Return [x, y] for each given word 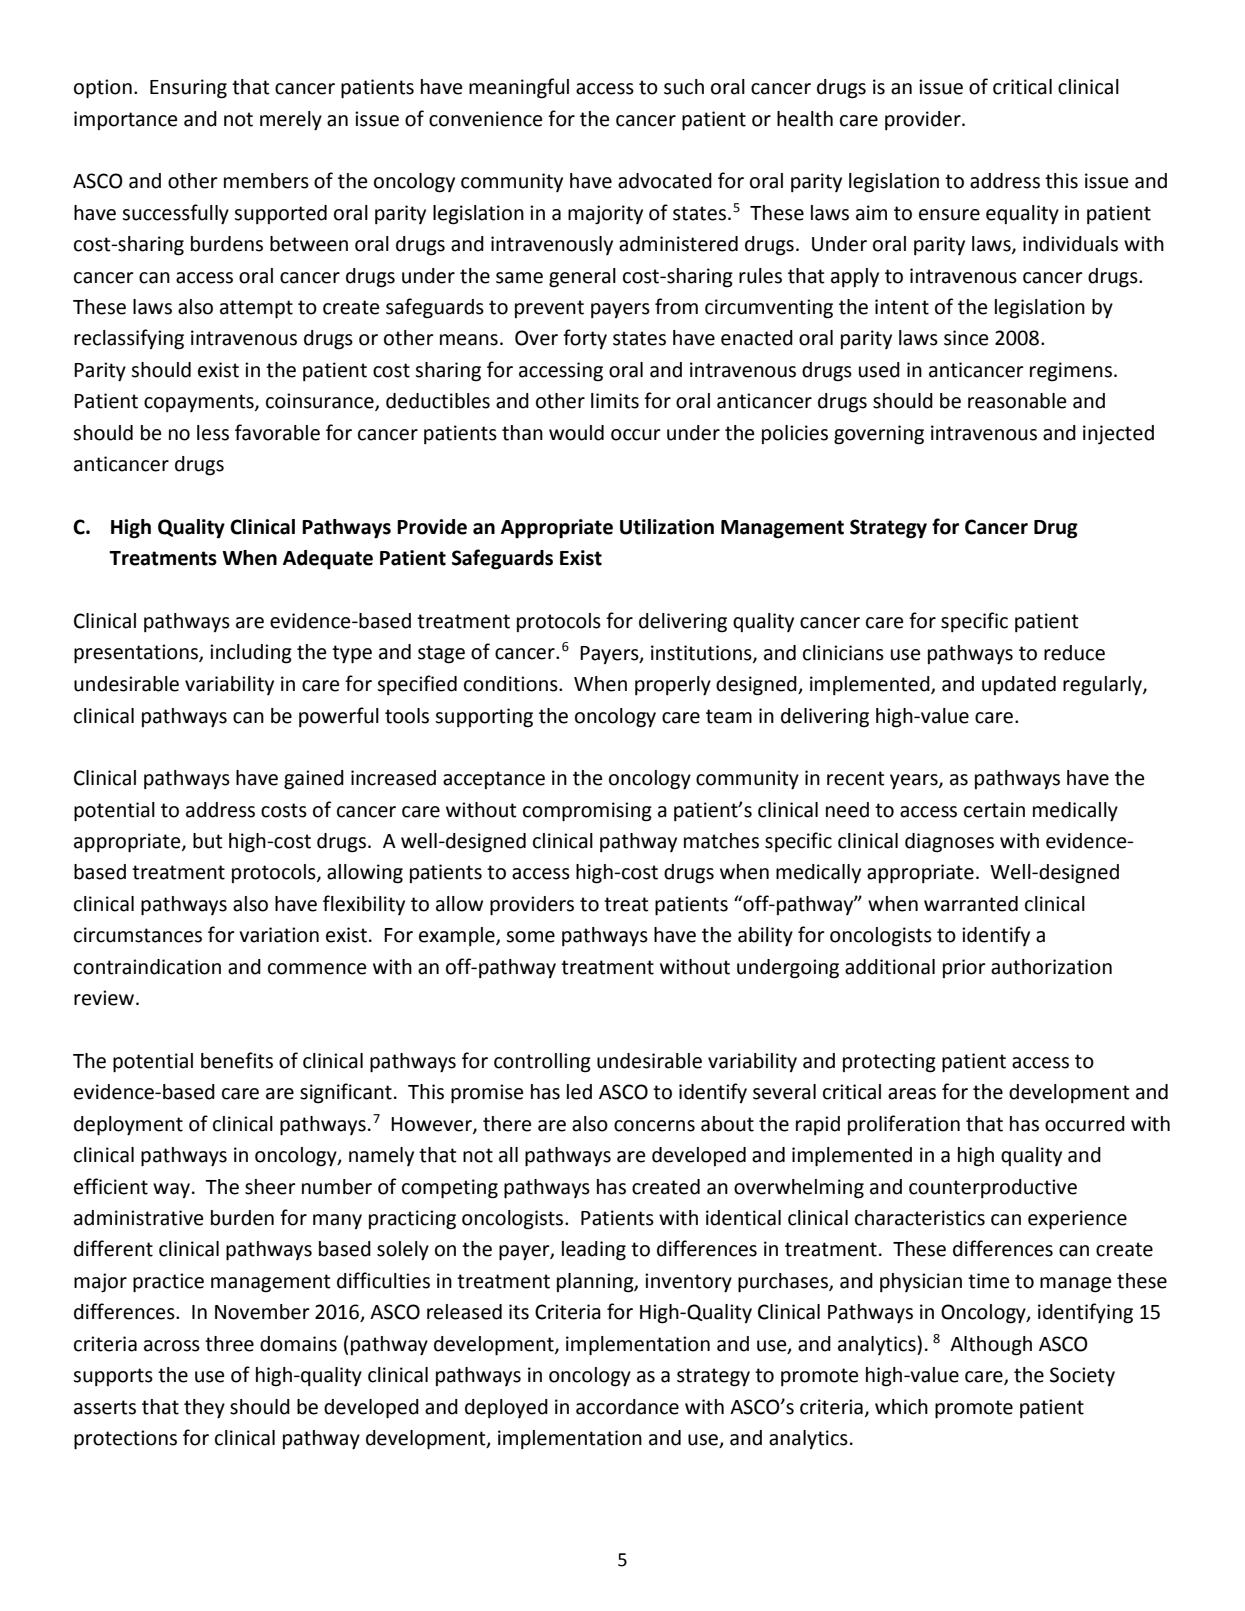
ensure [949, 215]
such [684, 87]
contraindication [147, 967]
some [530, 937]
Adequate [328, 560]
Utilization [667, 527]
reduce [1074, 653]
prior [964, 968]
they [204, 1409]
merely [291, 121]
